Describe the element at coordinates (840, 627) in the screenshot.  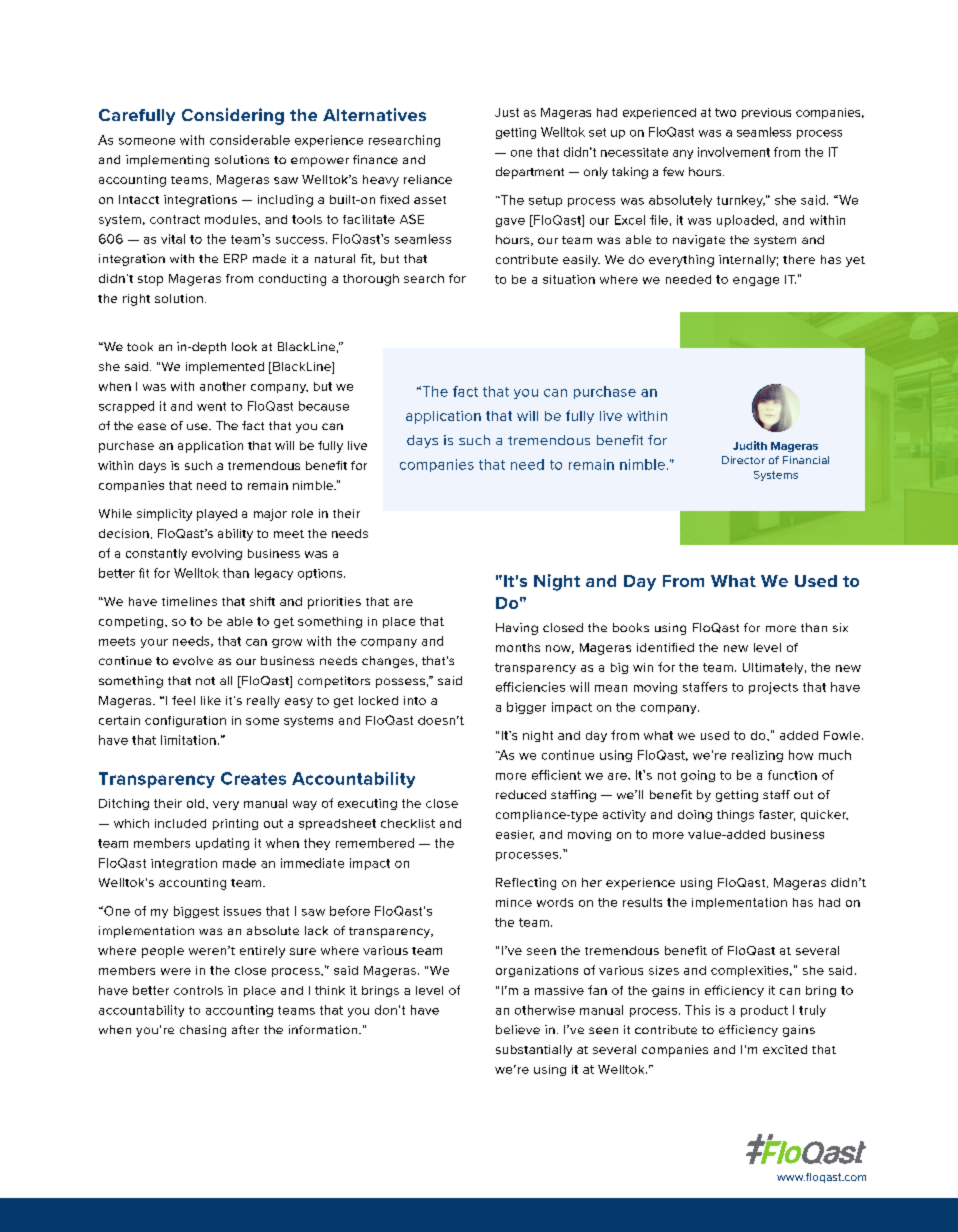
I see `six` at that location.
